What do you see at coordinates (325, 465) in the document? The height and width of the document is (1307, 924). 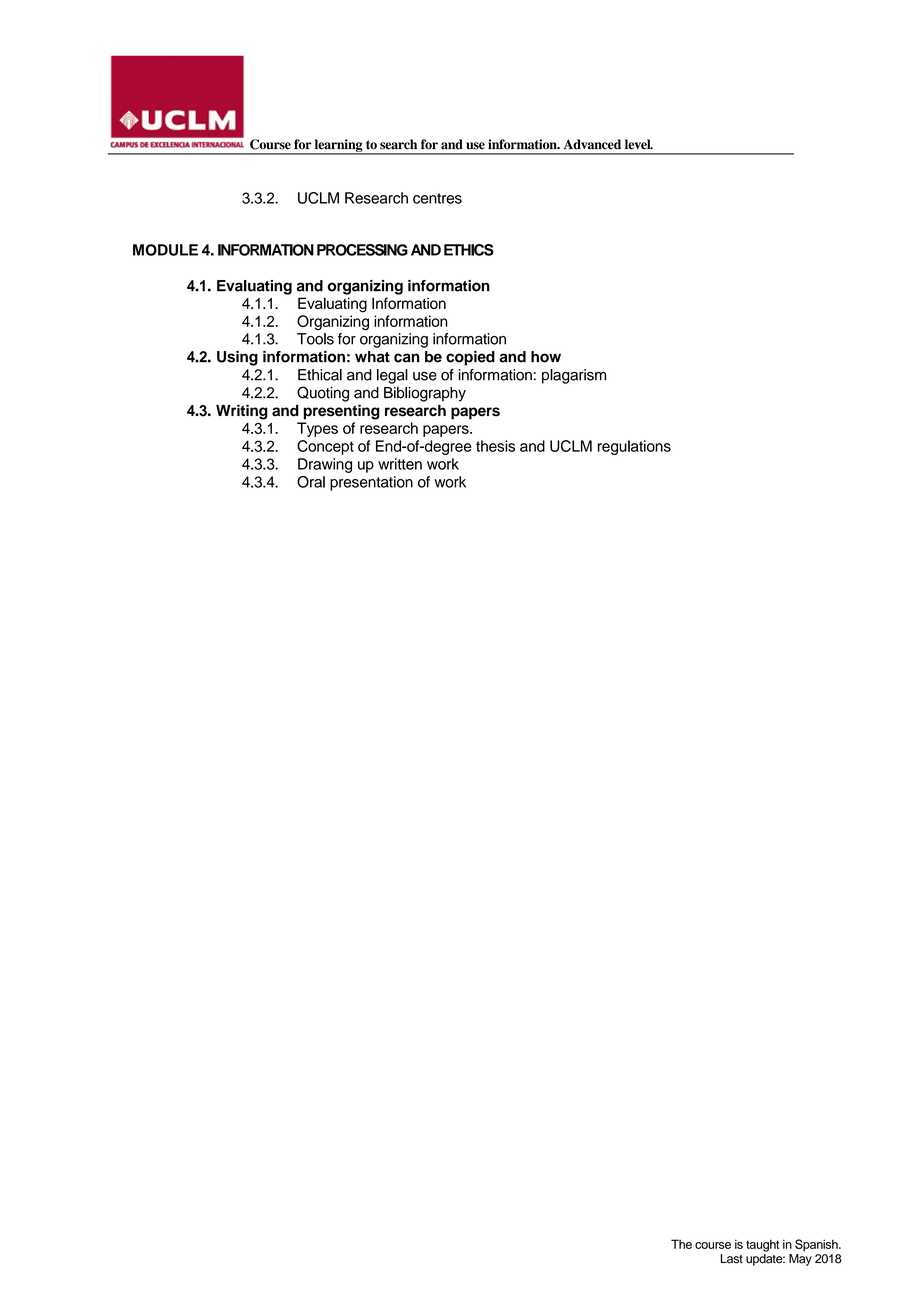 I see `Drawing` at bounding box center [325, 465].
